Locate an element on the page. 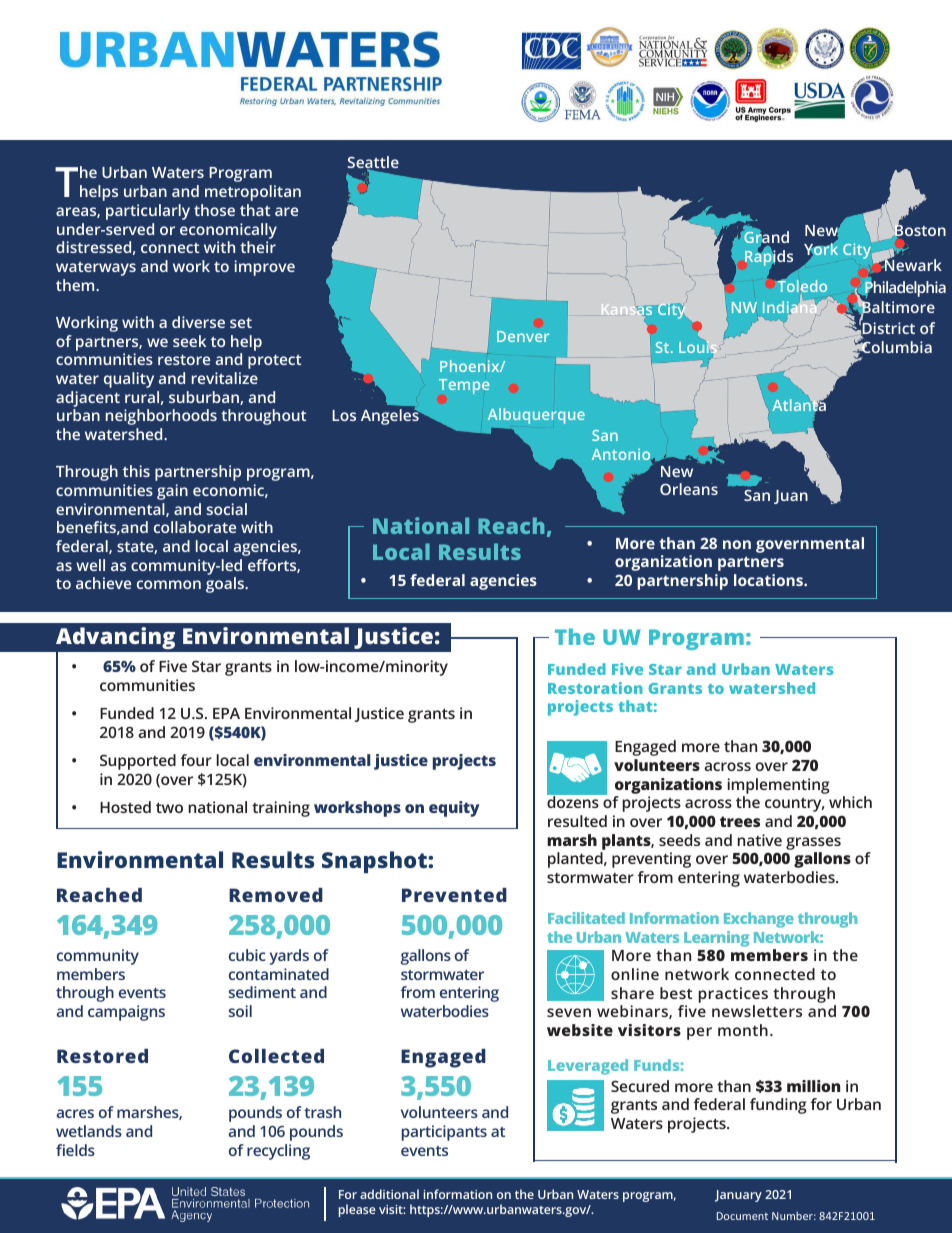 This page has width=952, height=1233. particularly is located at coordinates (148, 212).
